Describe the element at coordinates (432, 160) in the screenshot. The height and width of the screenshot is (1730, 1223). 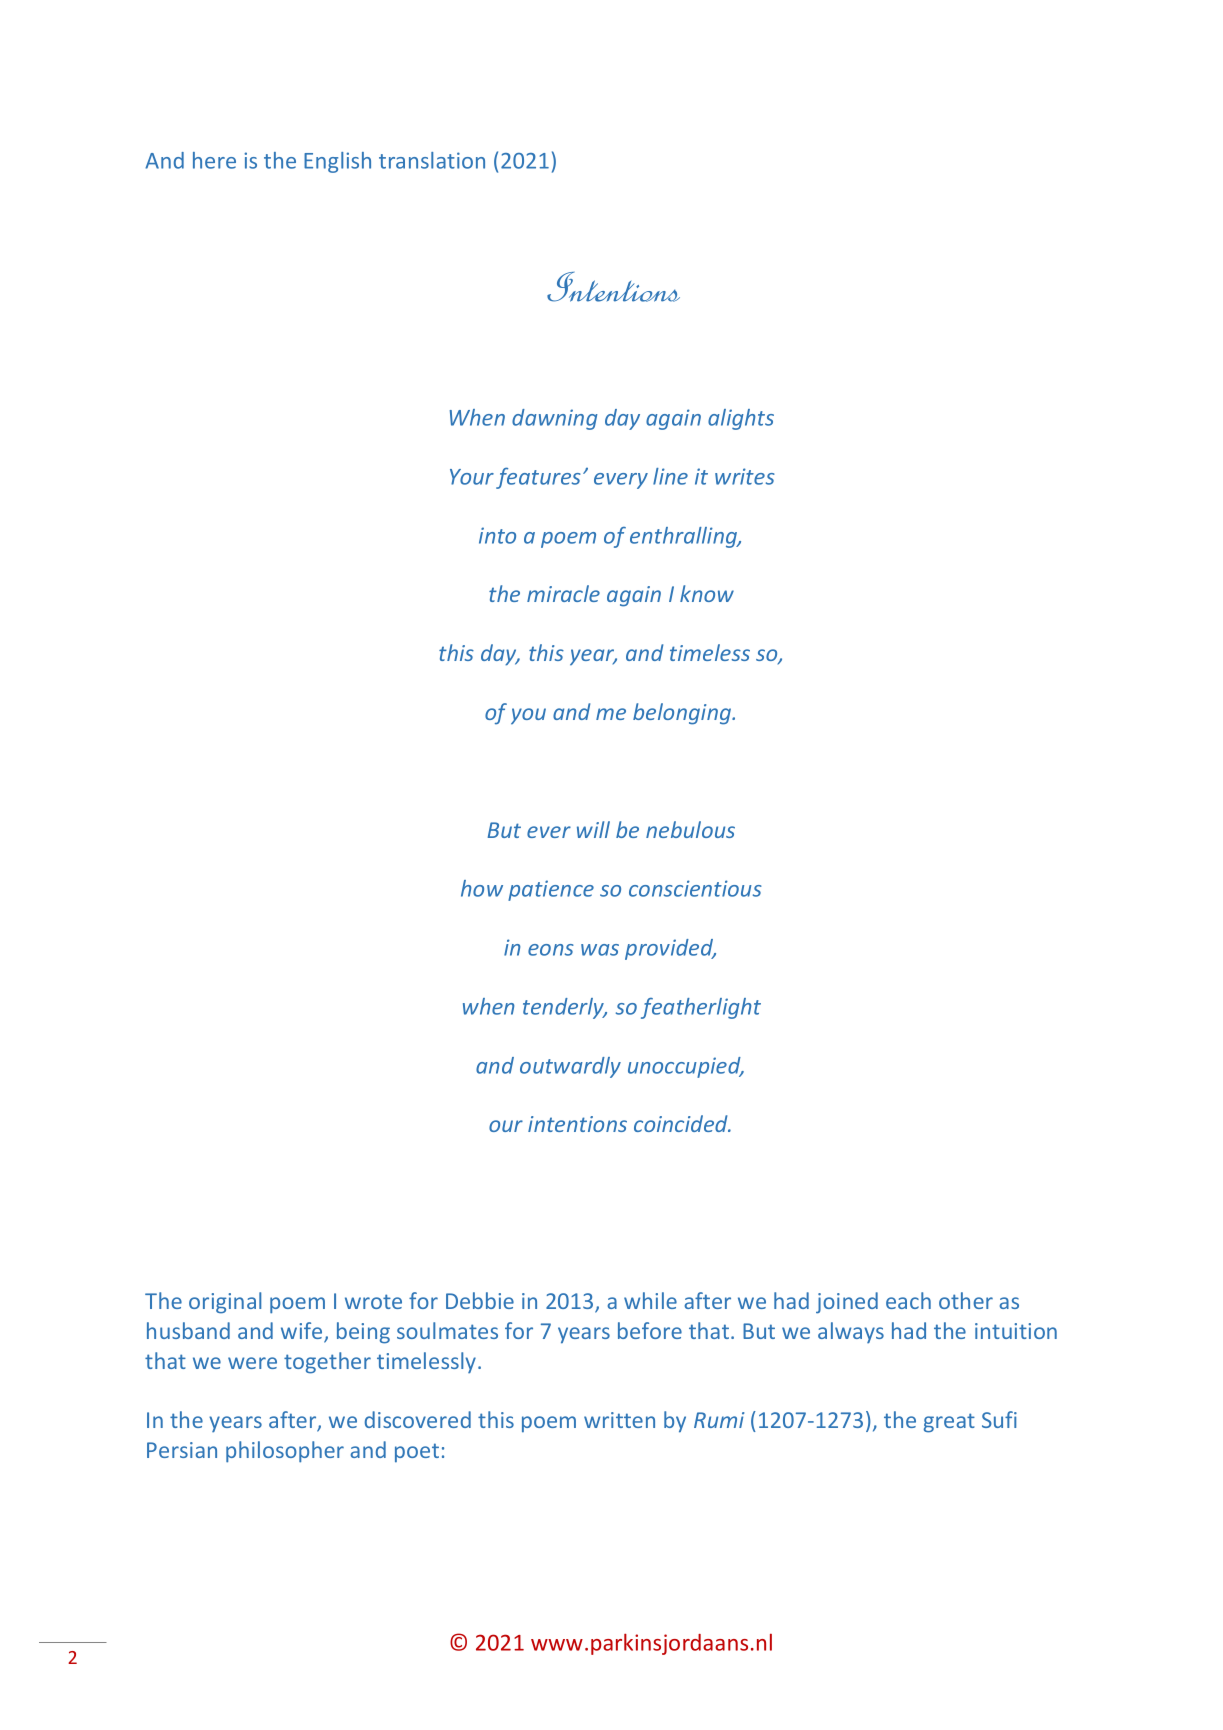
I see `translation` at that location.
